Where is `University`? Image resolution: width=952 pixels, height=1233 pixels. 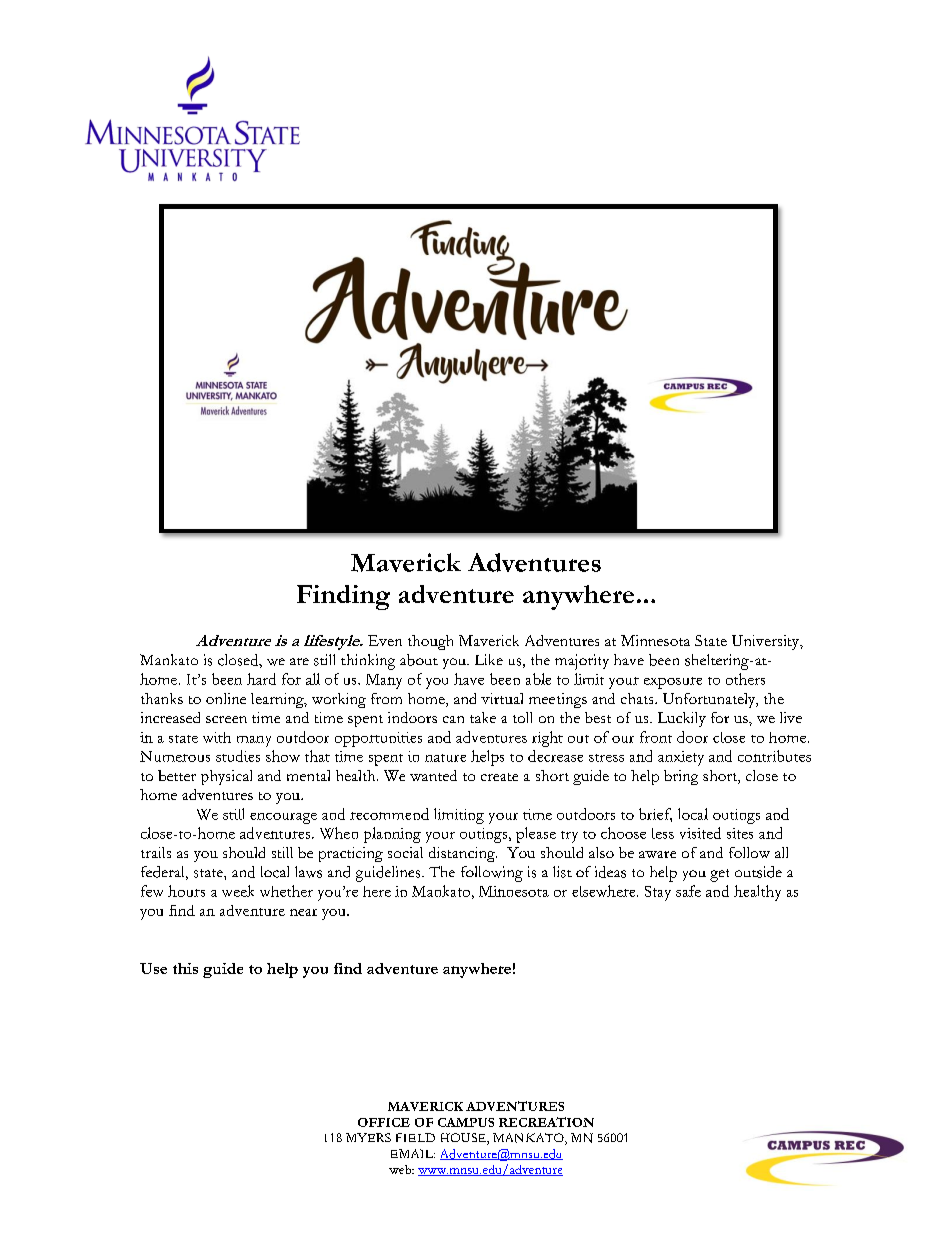
University is located at coordinates (767, 642).
